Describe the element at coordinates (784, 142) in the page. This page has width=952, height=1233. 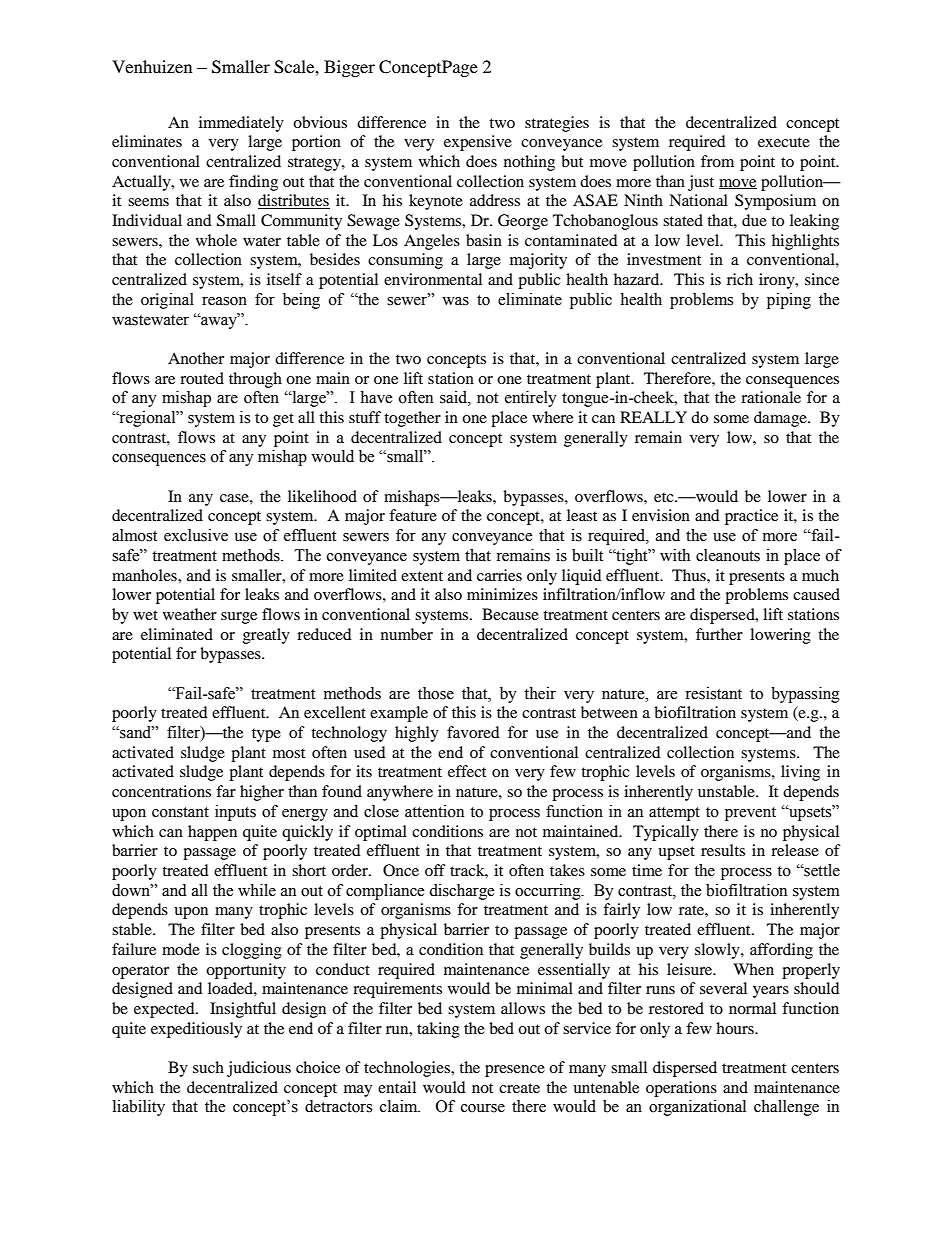
I see `execute` at that location.
